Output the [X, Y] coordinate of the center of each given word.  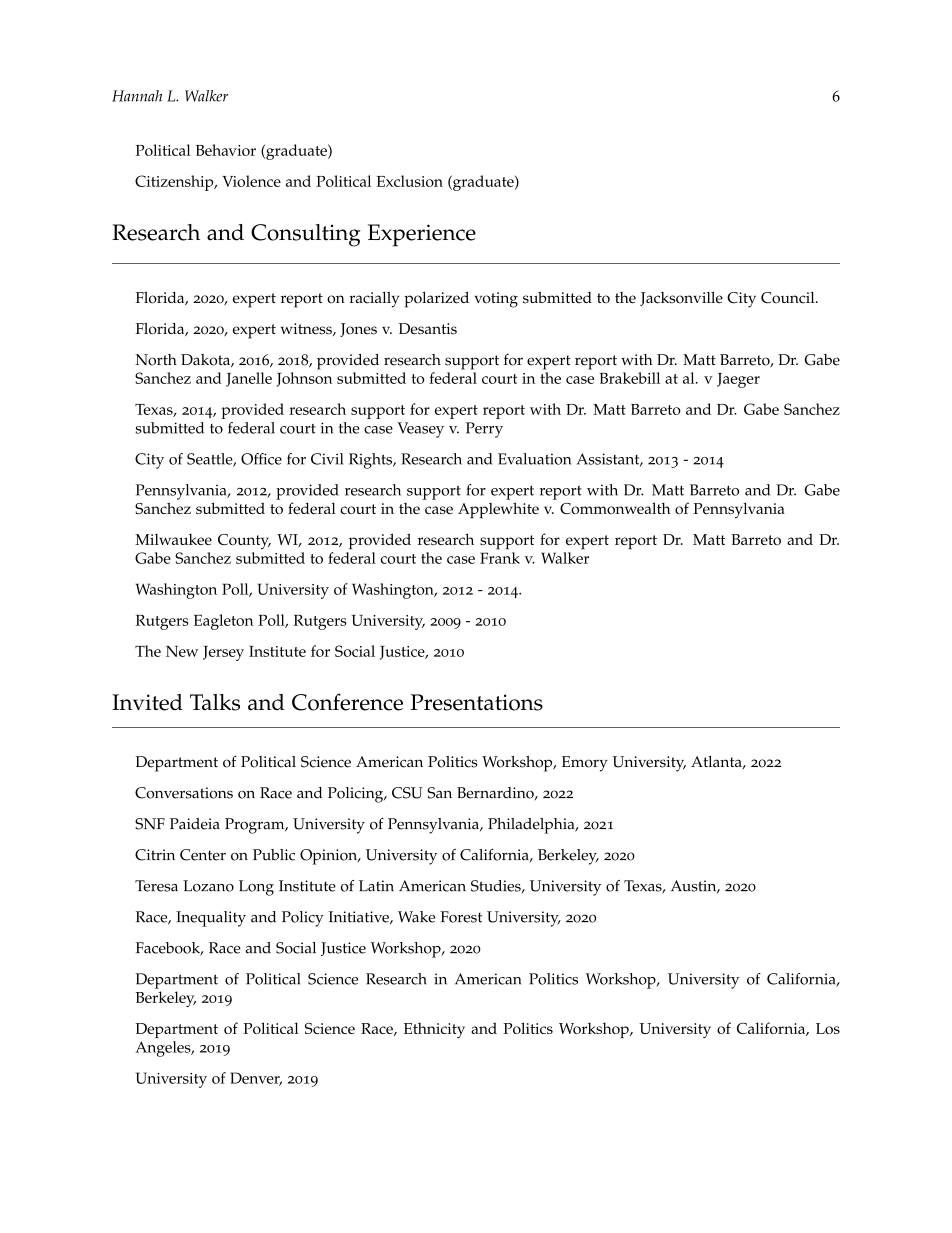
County [244, 542]
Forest [461, 917]
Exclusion [410, 181]
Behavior [226, 150]
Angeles [164, 1049]
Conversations [184, 793]
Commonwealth [615, 508]
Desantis [428, 329]
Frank [500, 558]
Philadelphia [532, 826]
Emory [585, 764]
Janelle [249, 379]
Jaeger [738, 380]
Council [789, 298]
